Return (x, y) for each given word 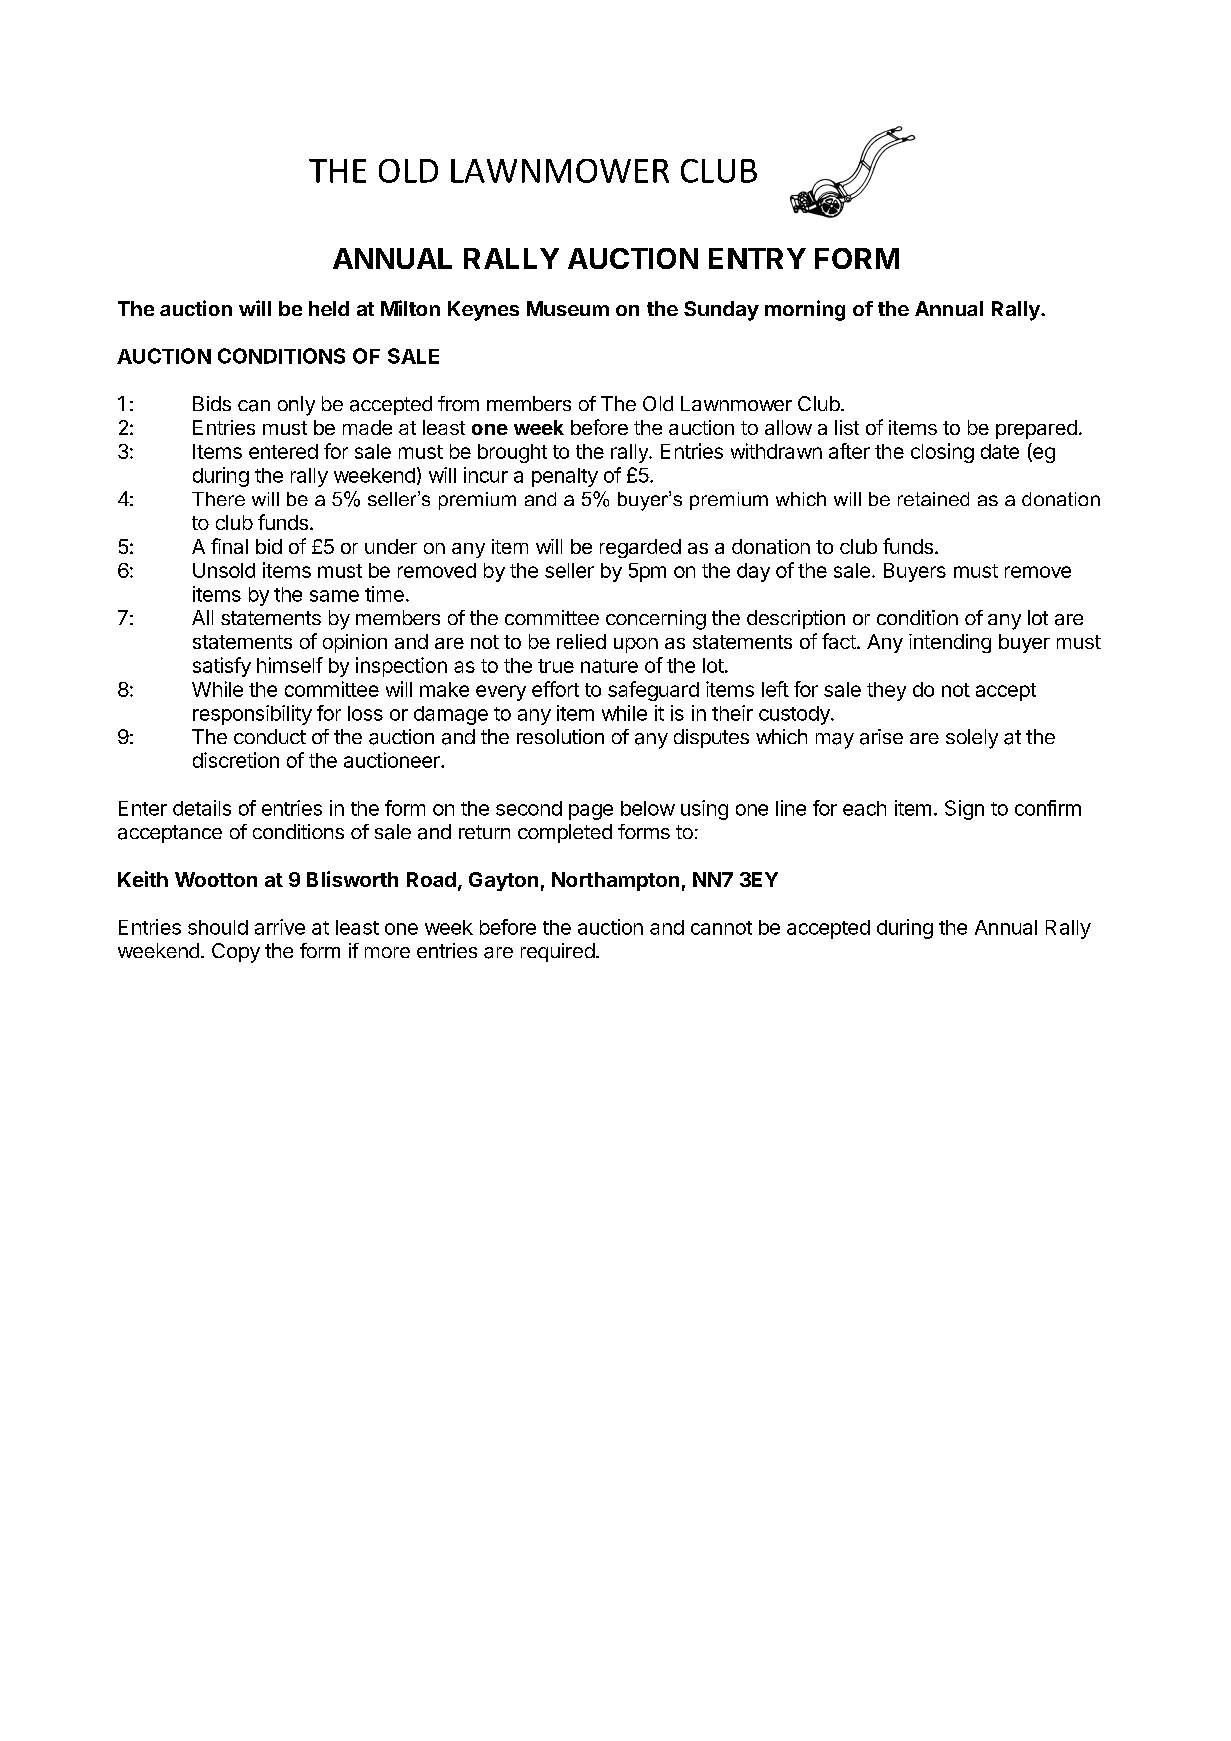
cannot (721, 928)
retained (933, 499)
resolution (560, 736)
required (558, 952)
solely (972, 739)
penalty (565, 477)
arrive (280, 927)
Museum (568, 308)
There (218, 499)
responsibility (252, 715)
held (329, 308)
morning (805, 310)
